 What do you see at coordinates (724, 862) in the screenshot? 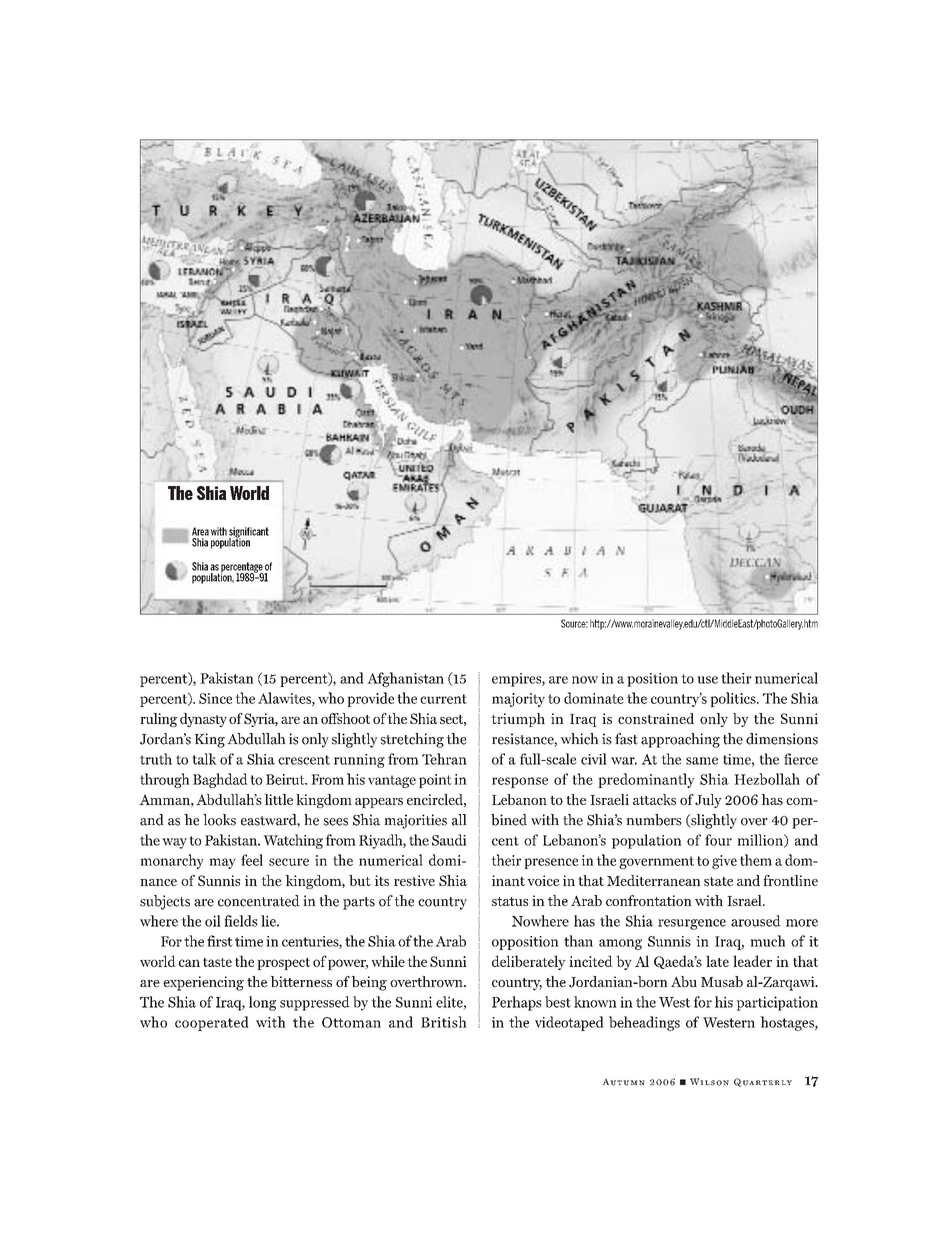
I see `give` at bounding box center [724, 862].
